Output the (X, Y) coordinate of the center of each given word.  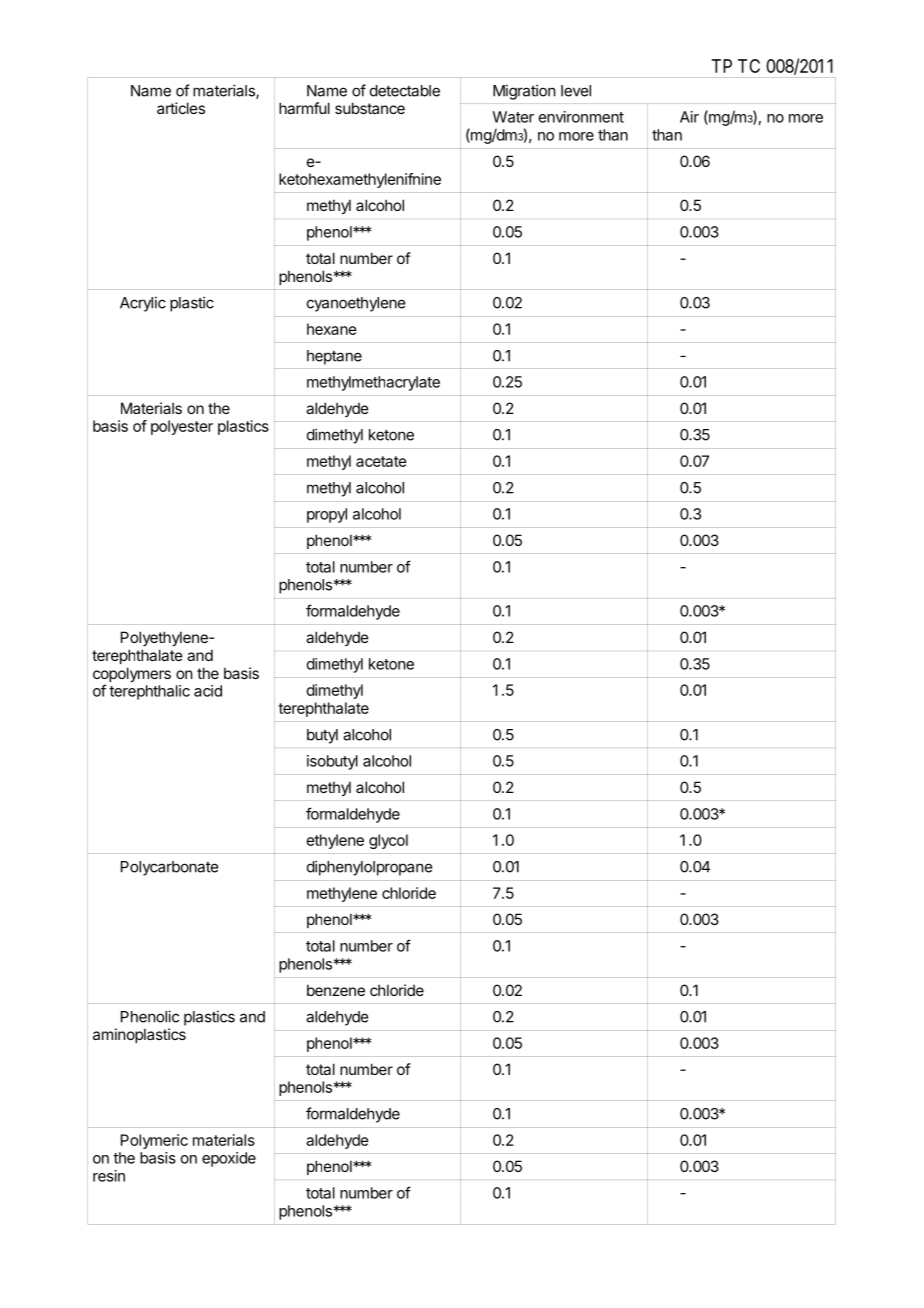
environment (581, 117)
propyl (327, 515)
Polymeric (154, 1141)
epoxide (229, 1159)
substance (370, 108)
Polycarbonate (169, 868)
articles (181, 108)
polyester (182, 427)
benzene (336, 990)
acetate (381, 461)
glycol (388, 841)
